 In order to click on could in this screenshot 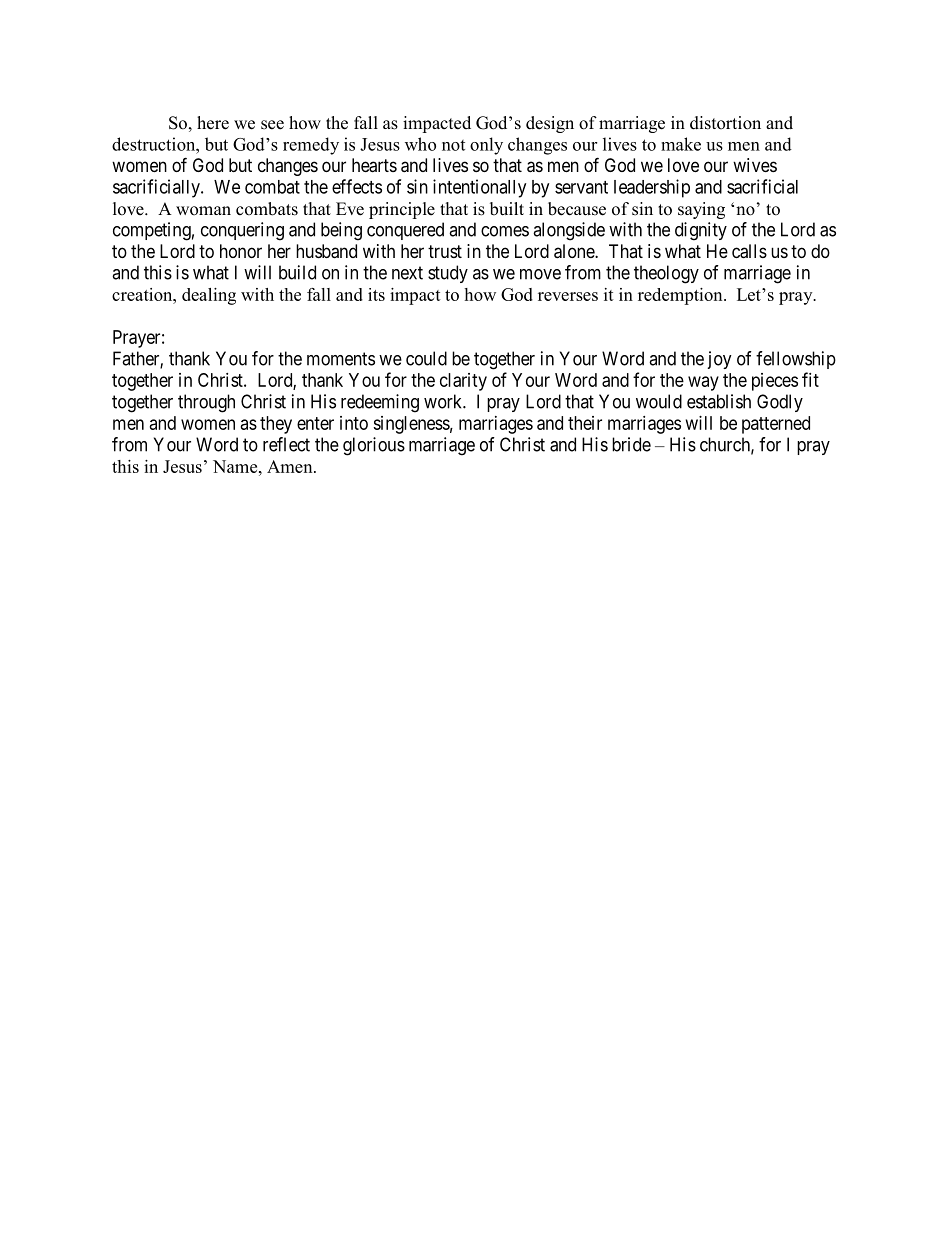, I will do `click(426, 358)`.
